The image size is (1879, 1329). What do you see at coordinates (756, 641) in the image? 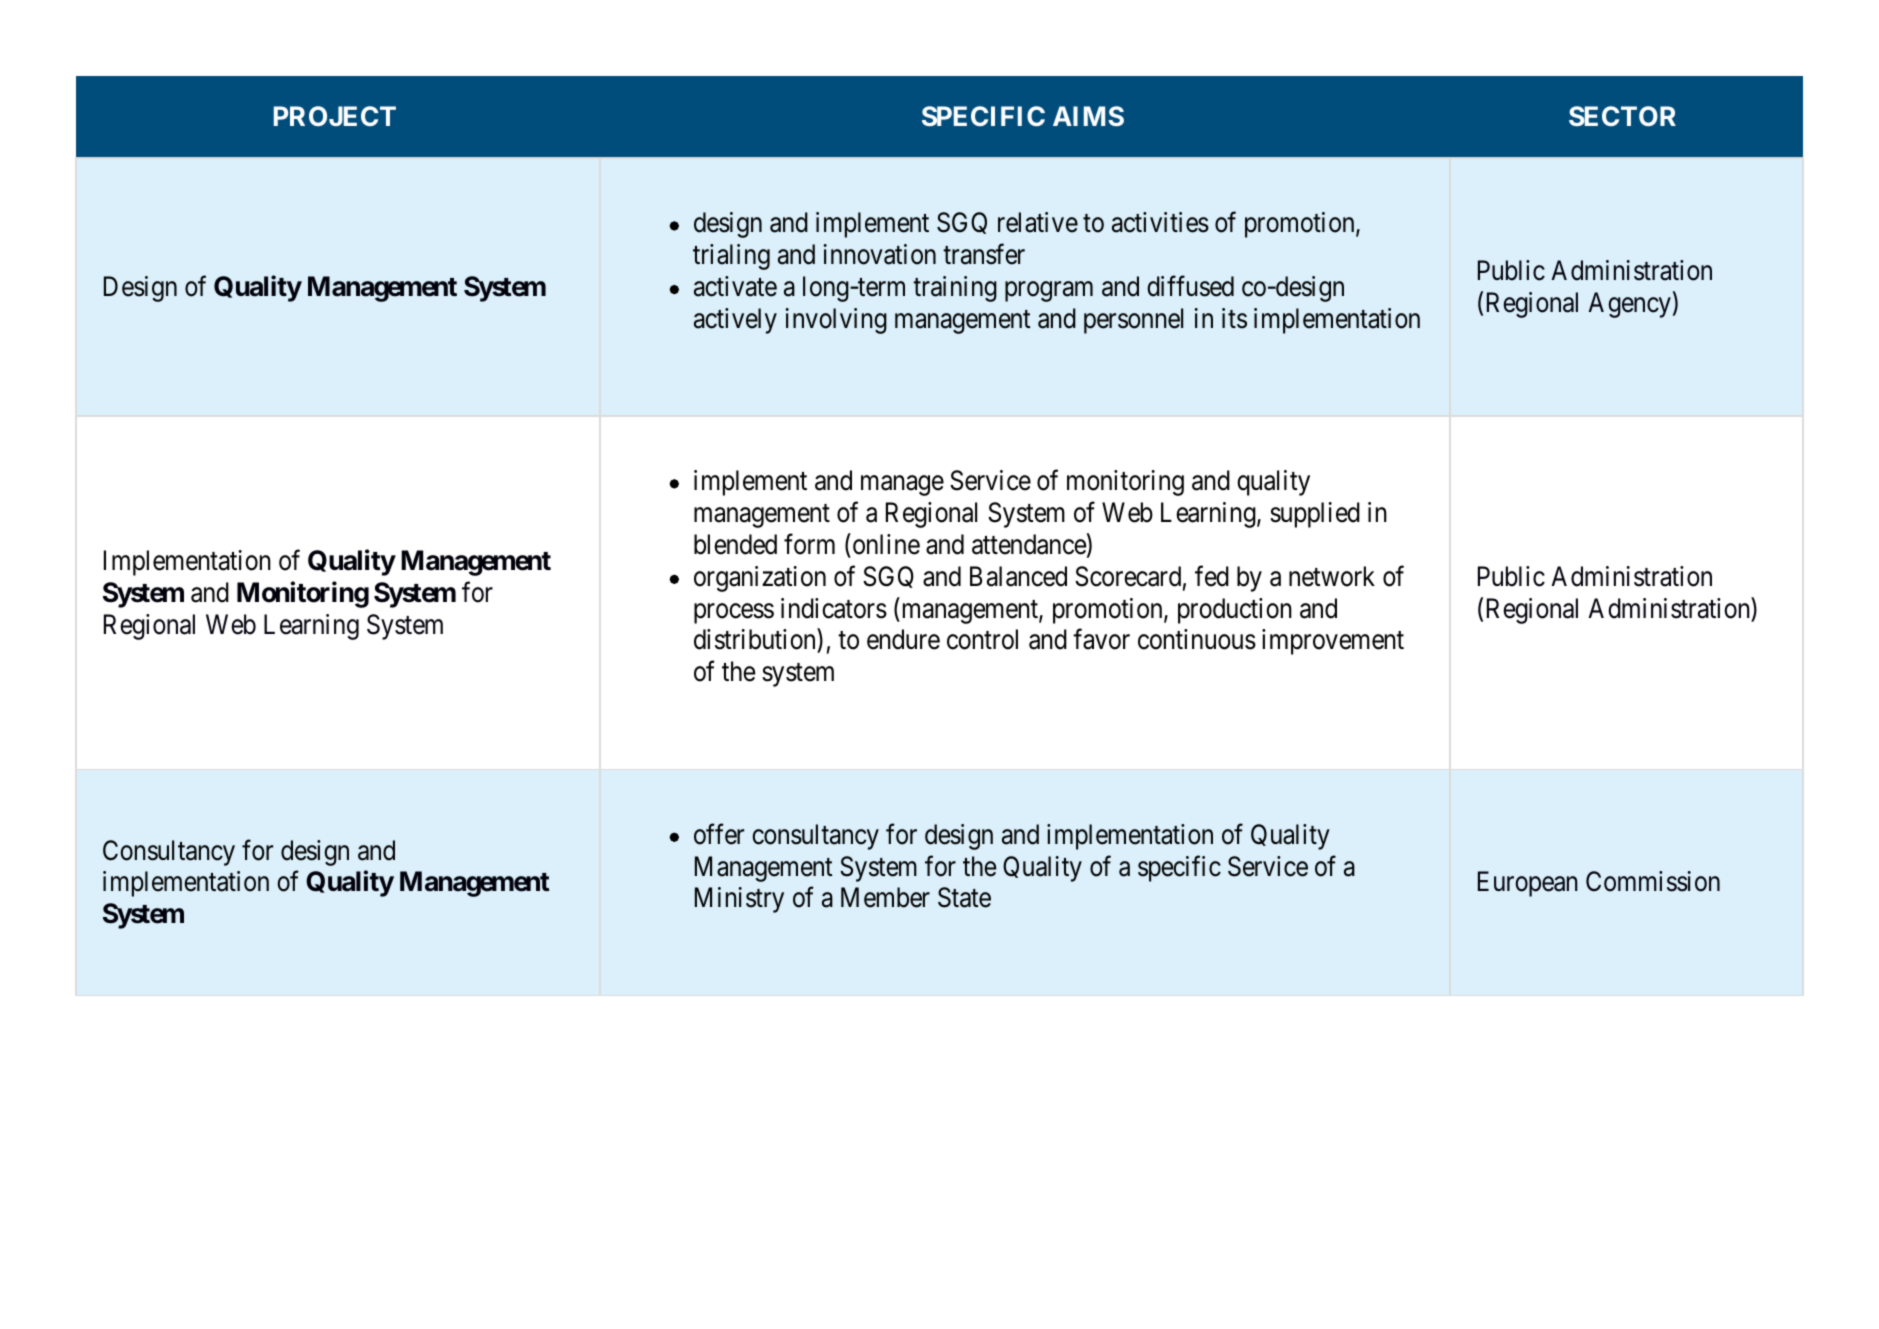
I see `distribution` at bounding box center [756, 641].
